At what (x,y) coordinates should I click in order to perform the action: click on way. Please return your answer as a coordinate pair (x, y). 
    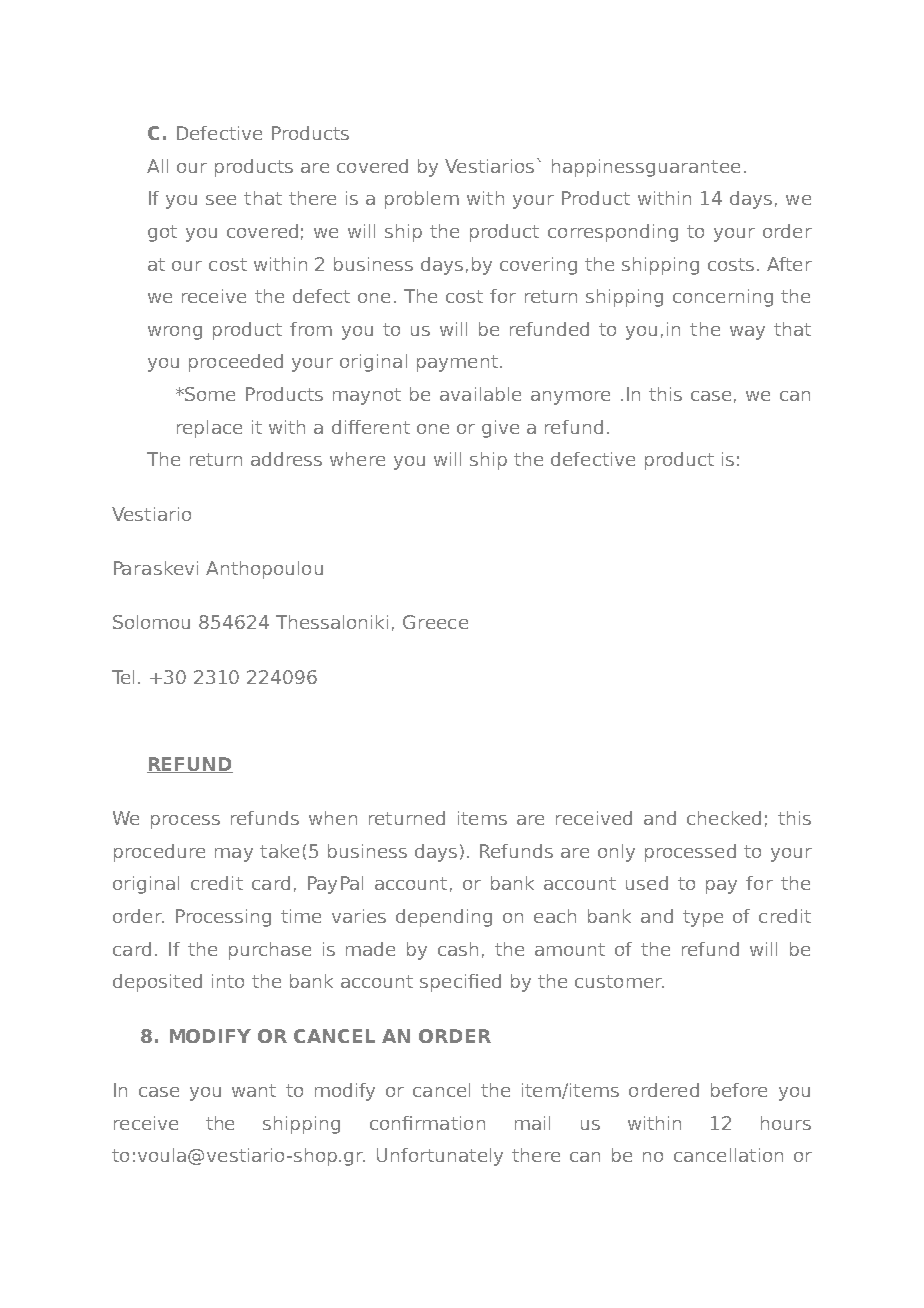
    Looking at the image, I should click on (747, 333).
